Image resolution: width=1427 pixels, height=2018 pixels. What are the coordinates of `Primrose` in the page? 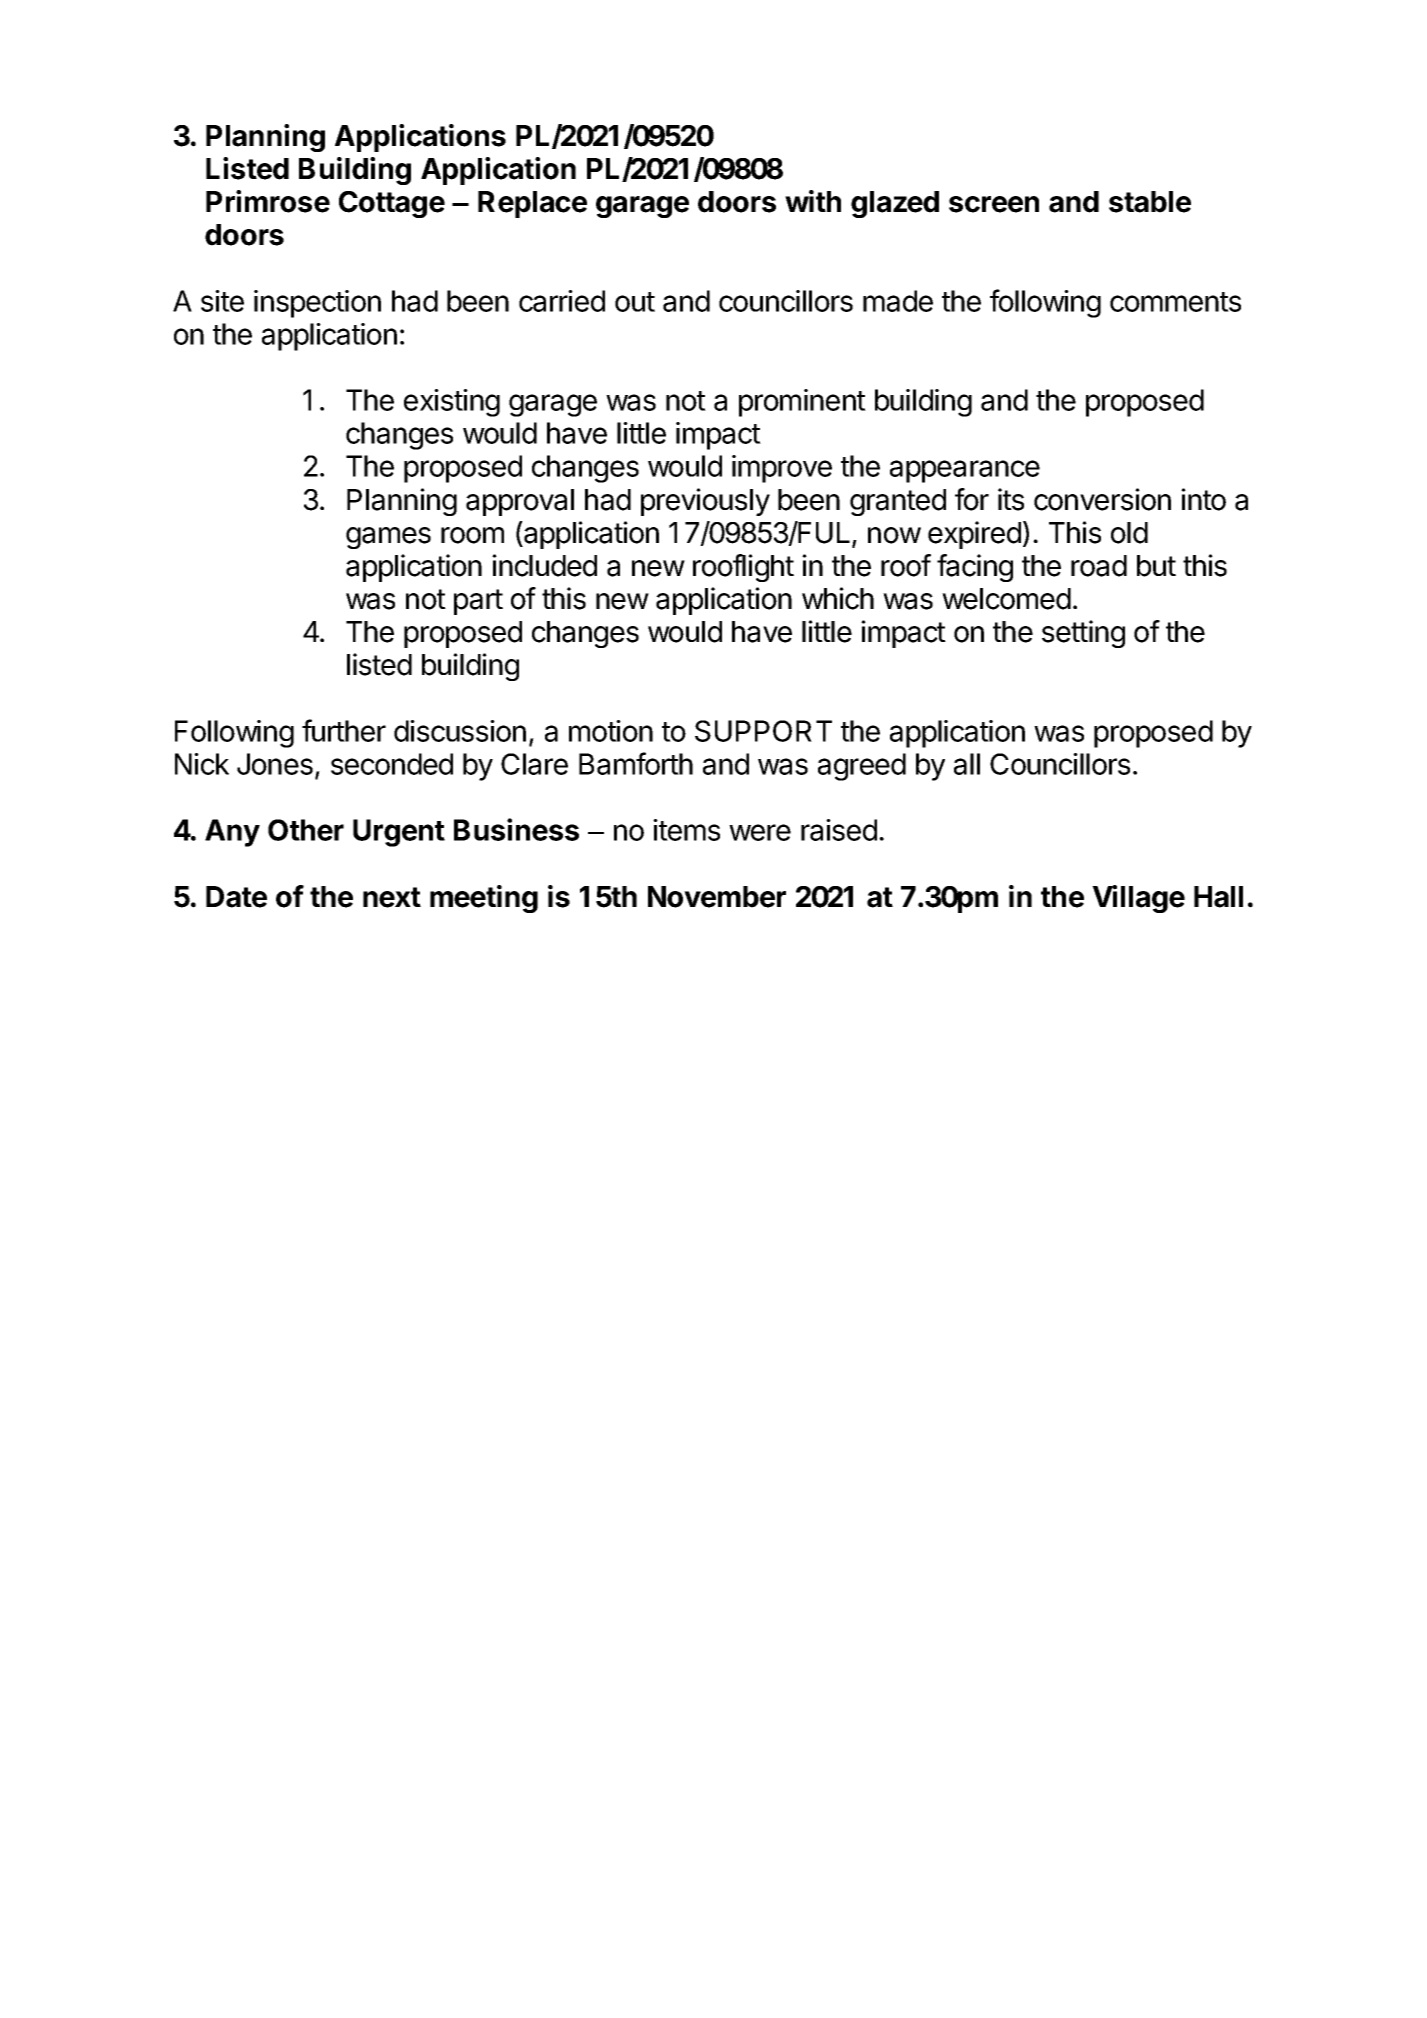 It's located at (268, 201).
